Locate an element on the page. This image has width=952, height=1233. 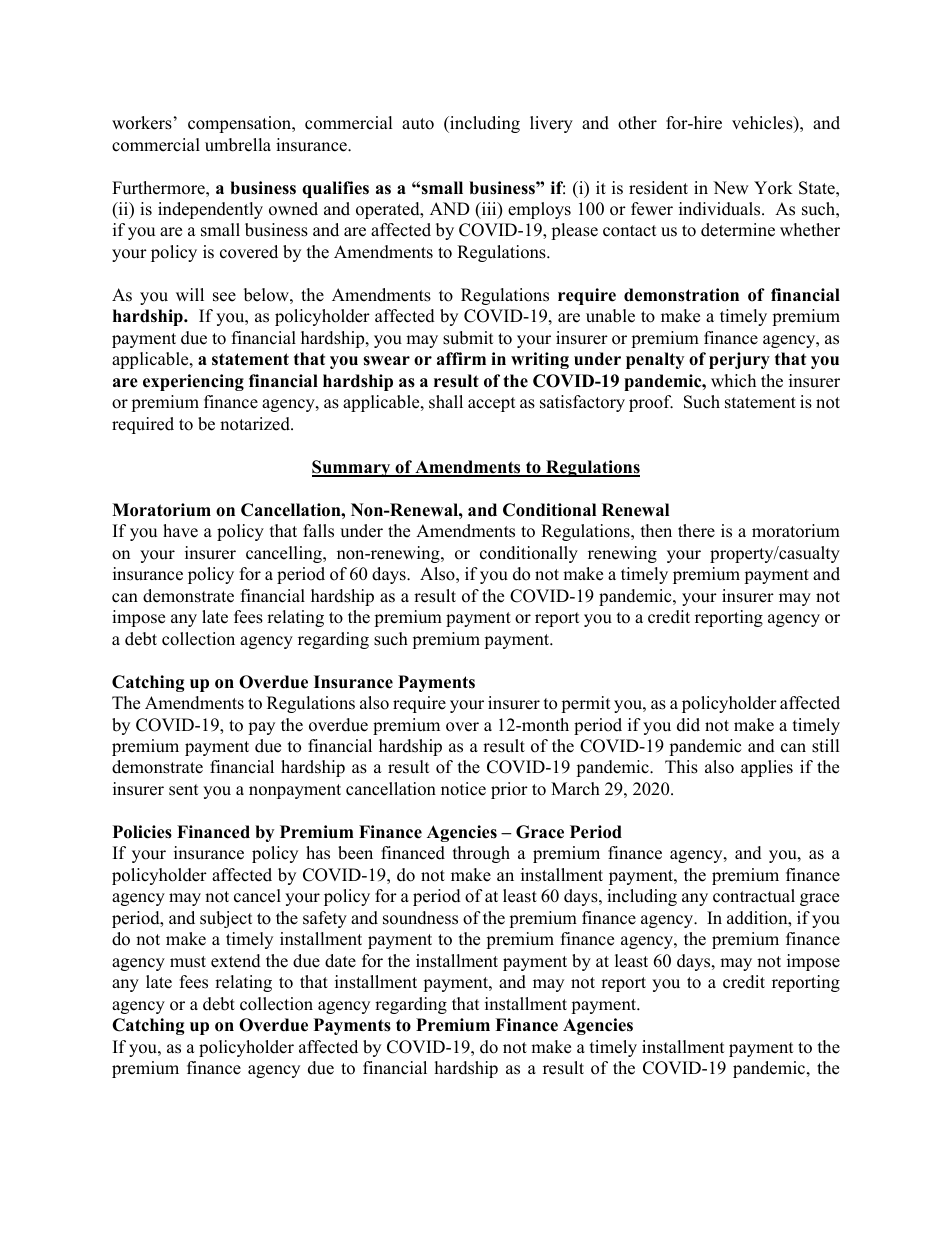
soundness is located at coordinates (420, 918).
